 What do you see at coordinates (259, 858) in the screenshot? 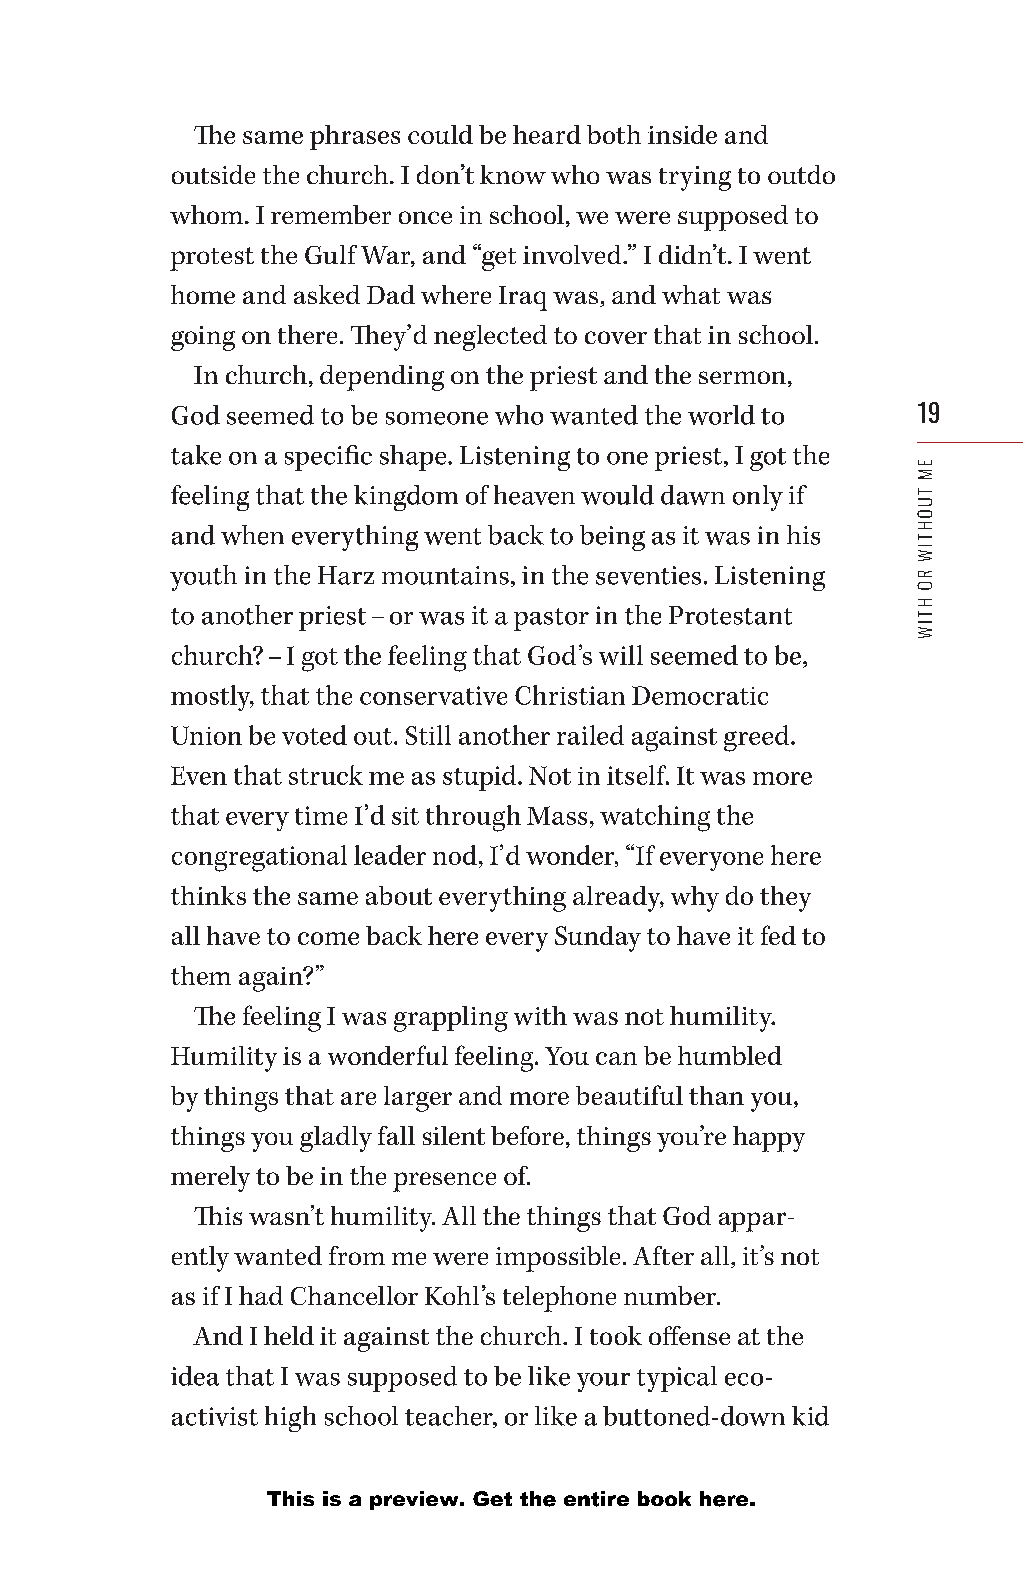
I see `congregational` at bounding box center [259, 858].
